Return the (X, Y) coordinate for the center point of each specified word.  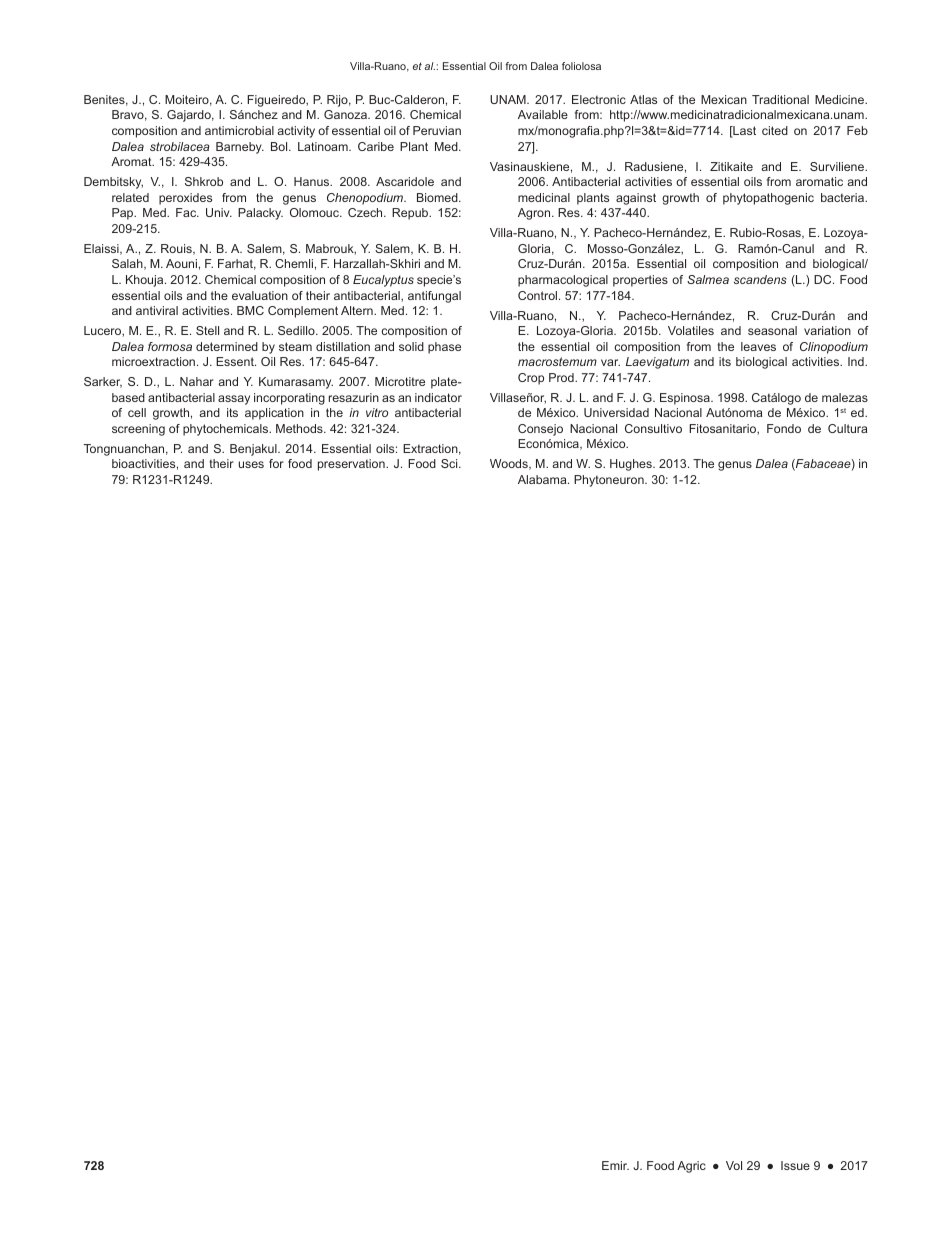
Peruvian (437, 130)
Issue (795, 1165)
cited (775, 130)
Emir (615, 1165)
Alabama (543, 479)
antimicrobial (239, 130)
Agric (691, 1167)
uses (251, 464)
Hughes (632, 465)
